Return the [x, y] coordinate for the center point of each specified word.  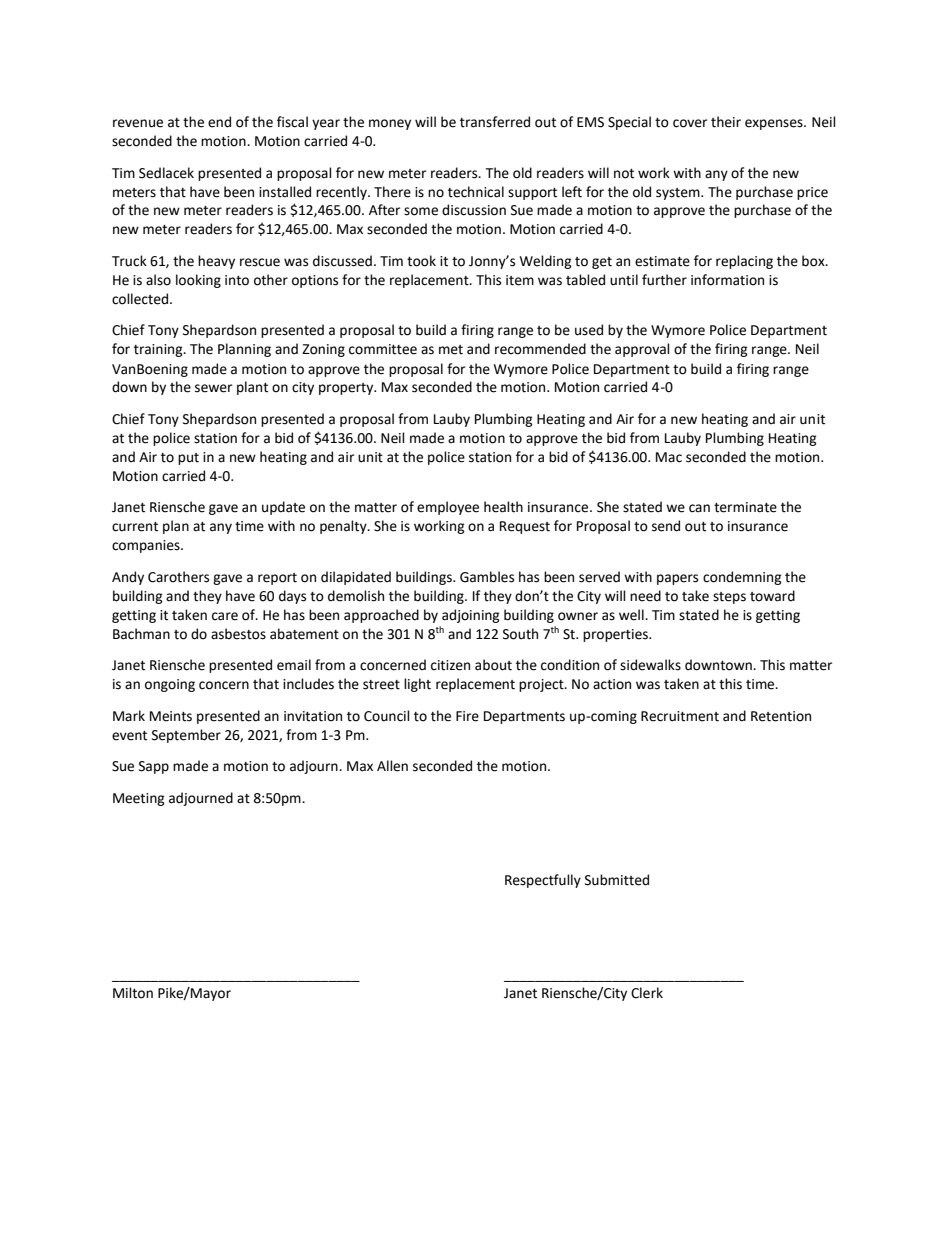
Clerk [647, 993]
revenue [138, 123]
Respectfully [543, 881]
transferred [495, 122]
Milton [133, 993]
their [726, 122]
